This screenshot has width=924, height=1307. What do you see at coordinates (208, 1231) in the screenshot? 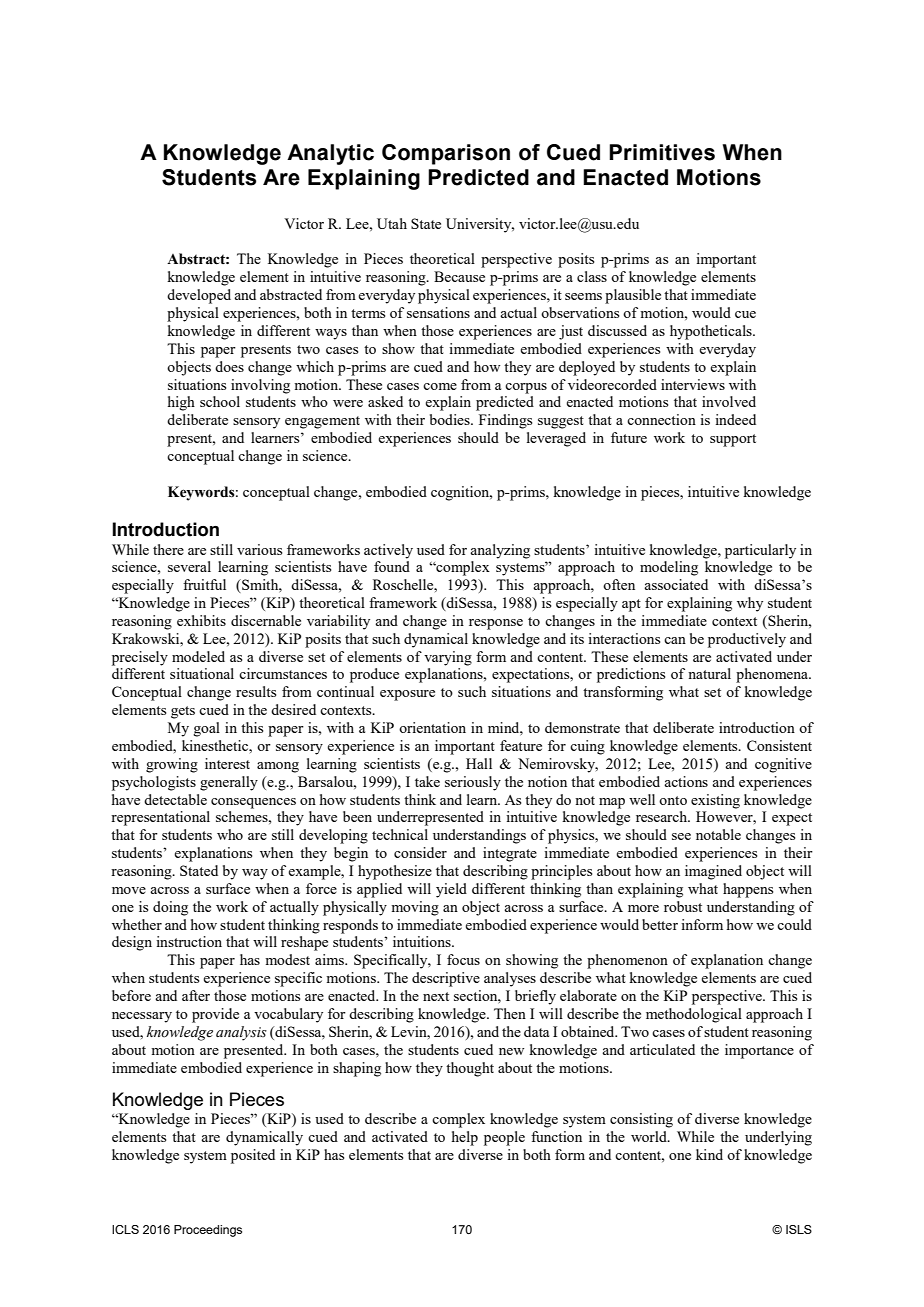
I see `Proceedings` at bounding box center [208, 1231].
